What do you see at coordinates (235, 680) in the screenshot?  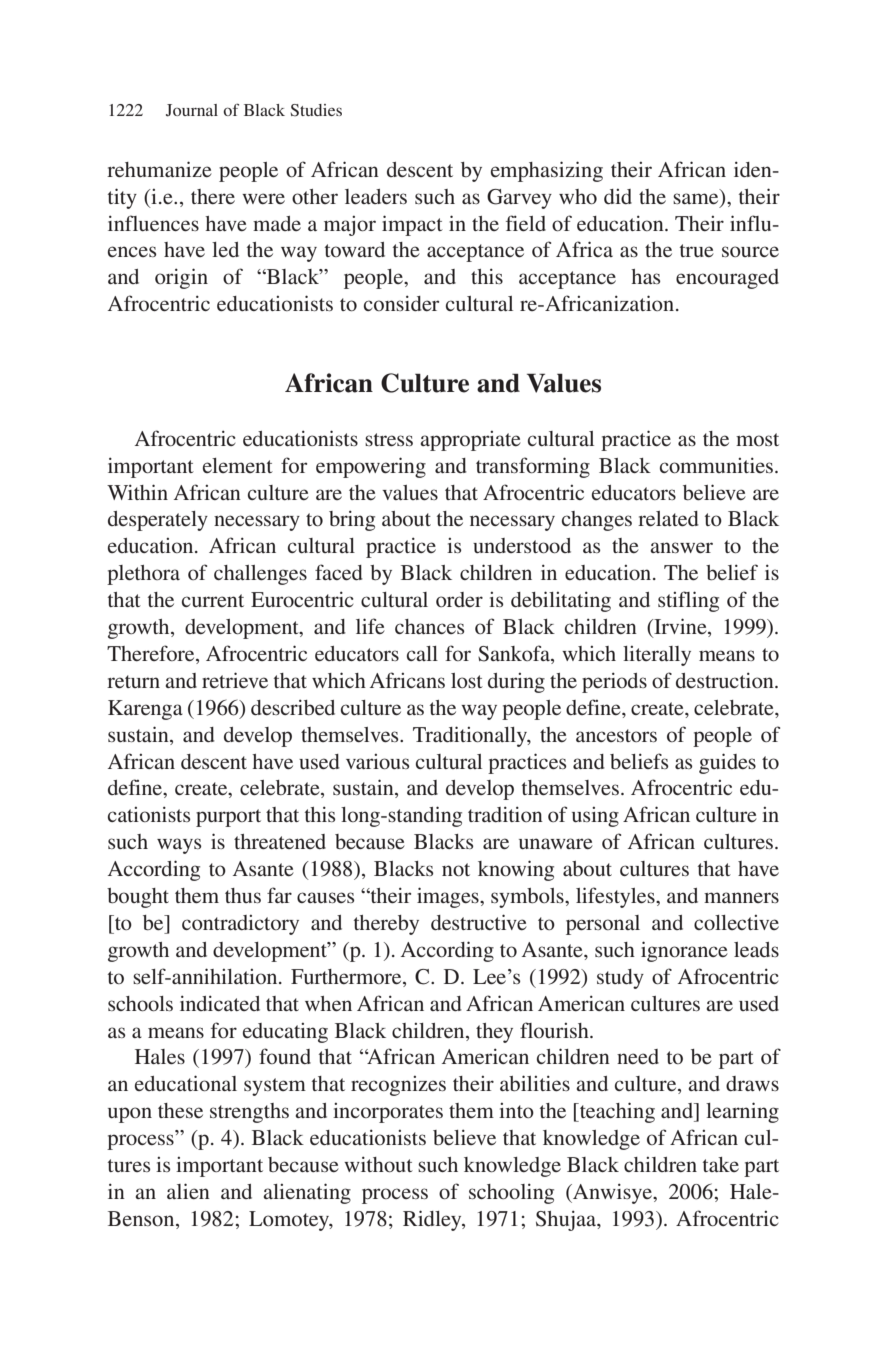 I see `retrieve` at bounding box center [235, 680].
